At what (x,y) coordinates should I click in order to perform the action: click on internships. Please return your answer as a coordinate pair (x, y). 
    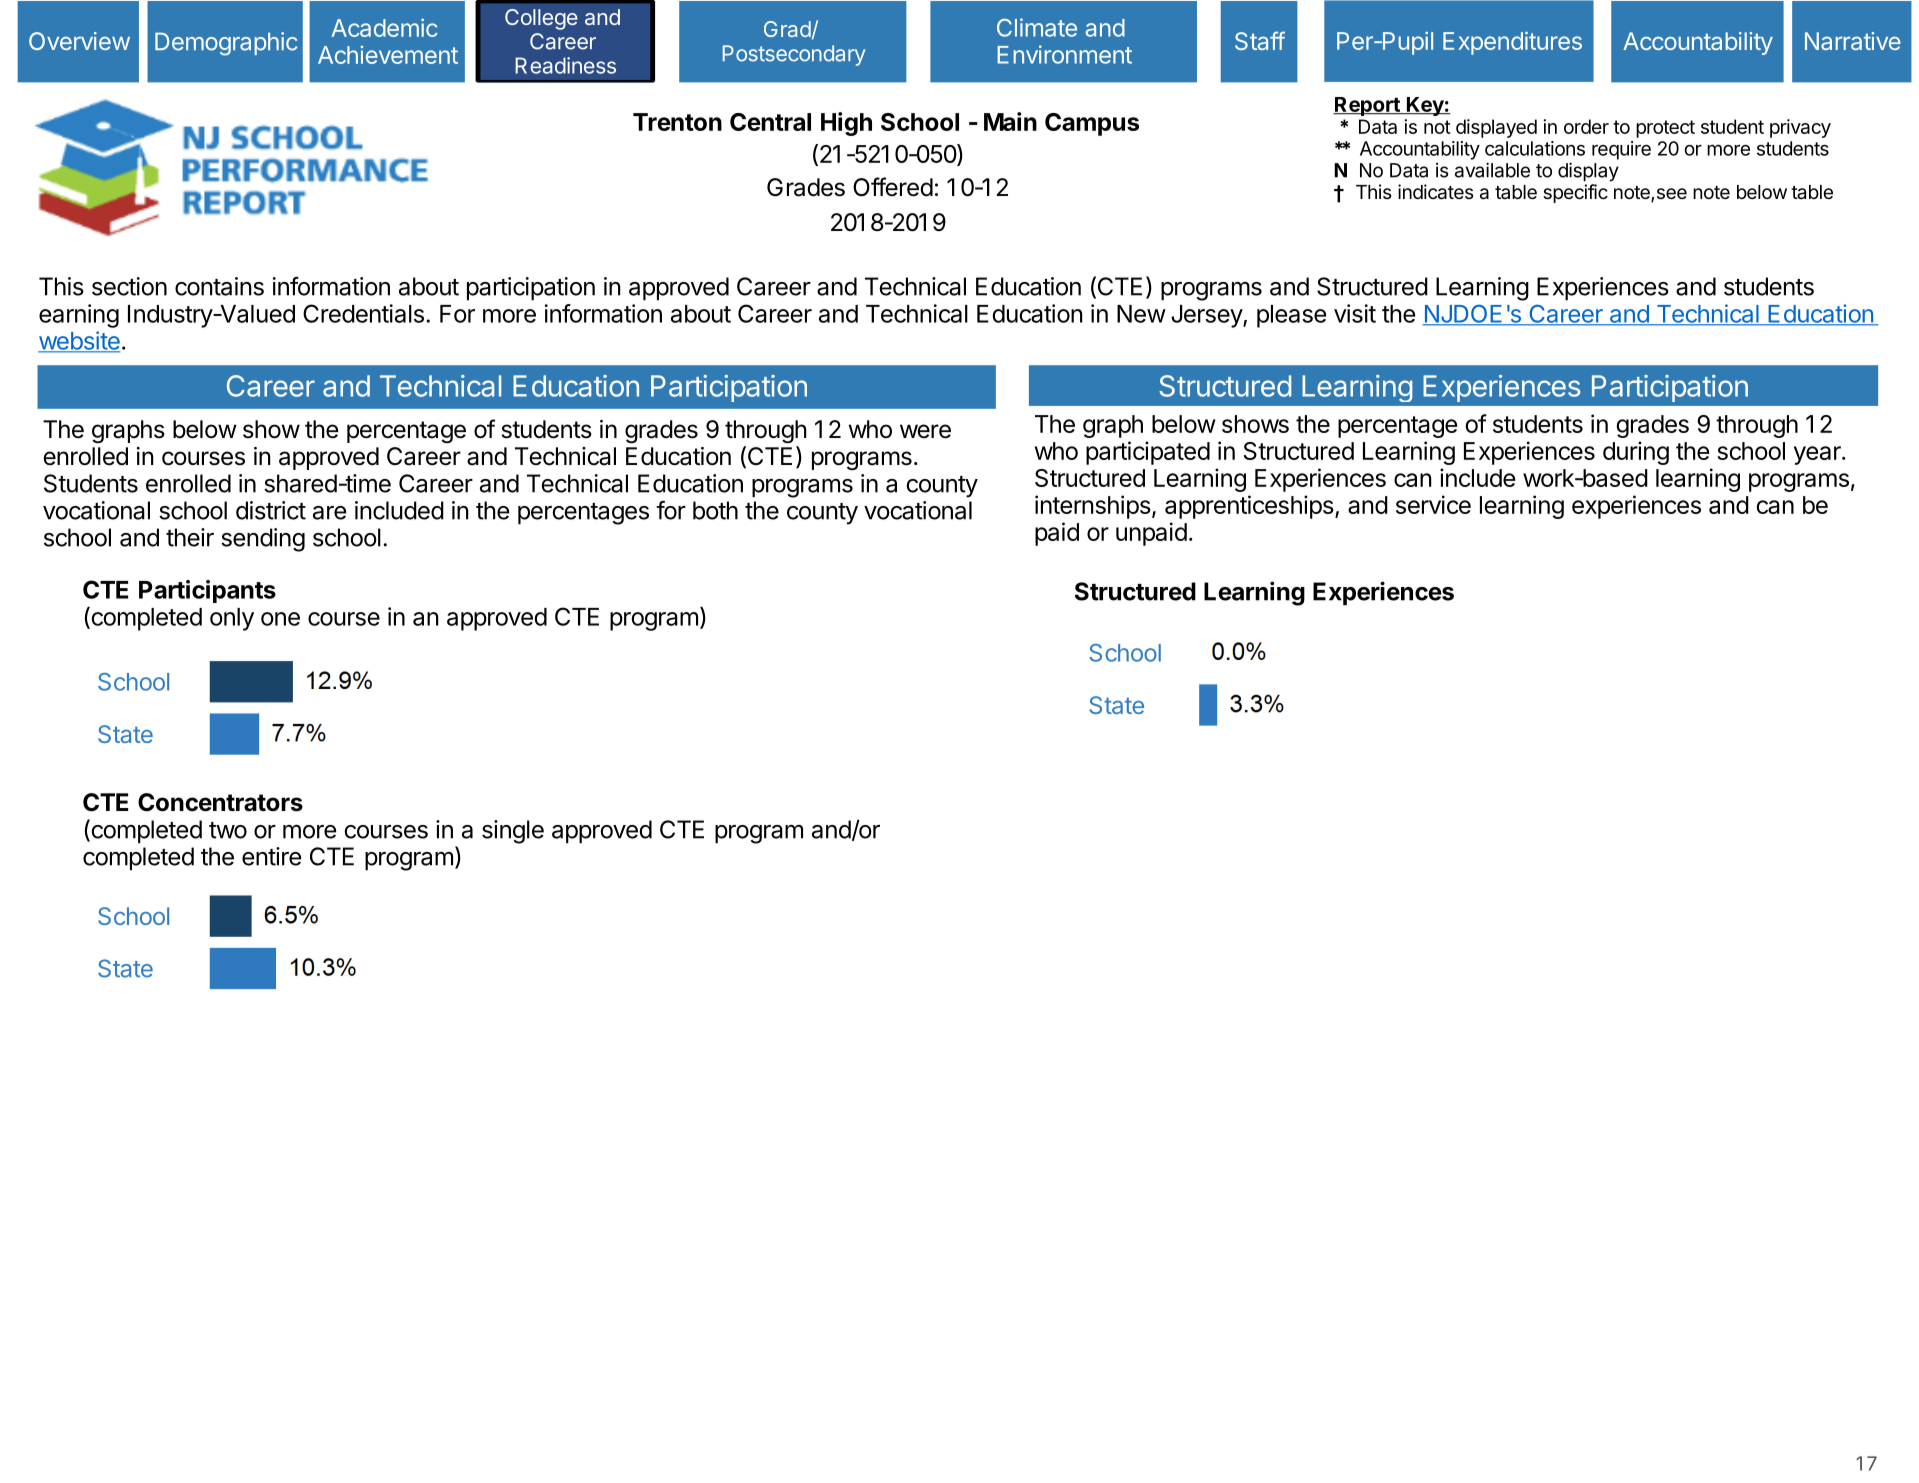
    Looking at the image, I should click on (1093, 507).
